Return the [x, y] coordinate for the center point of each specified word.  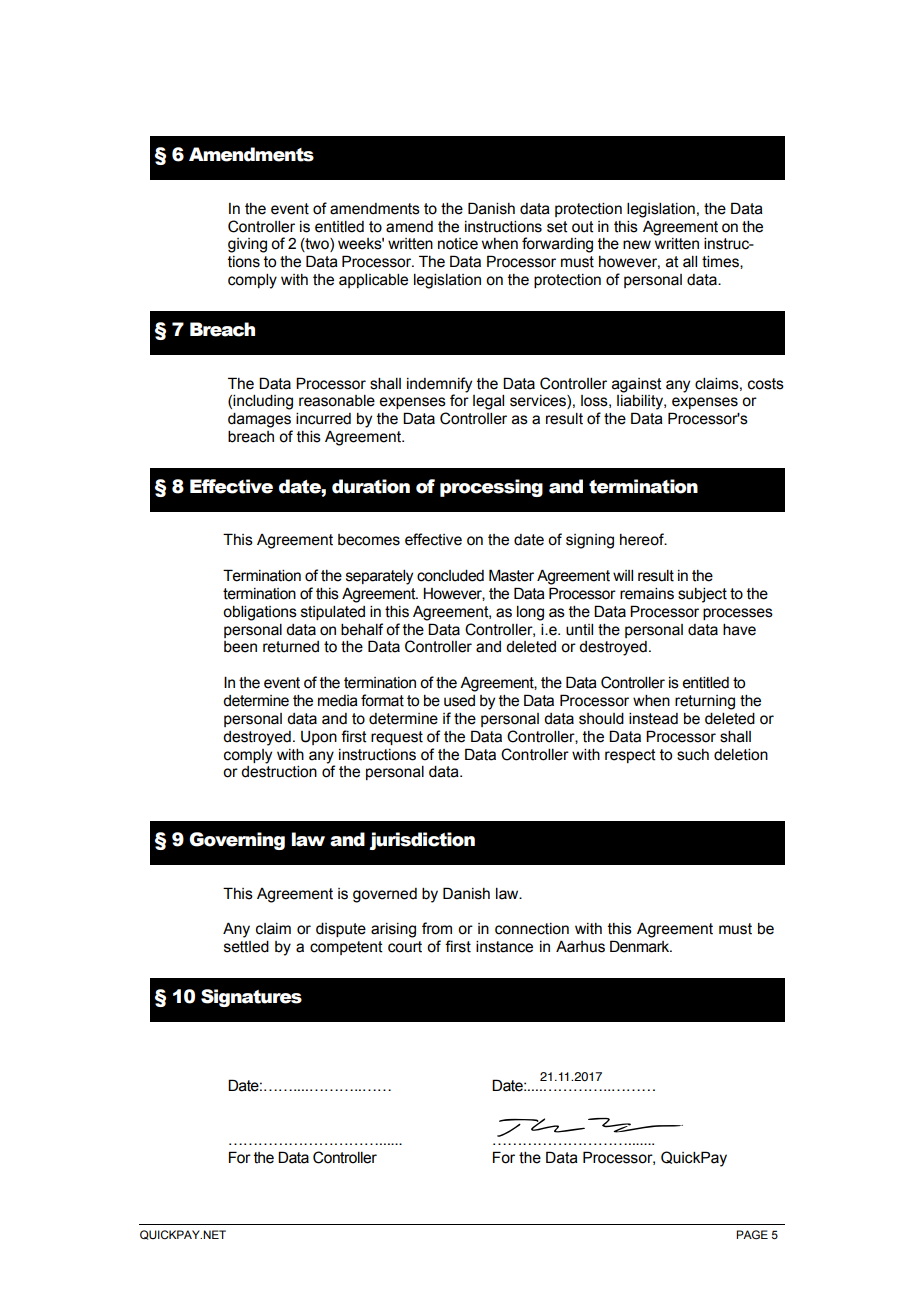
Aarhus [580, 946]
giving [247, 245]
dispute [341, 930]
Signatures [251, 998]
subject [702, 595]
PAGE [752, 1234]
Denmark [641, 946]
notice [458, 244]
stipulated [333, 613]
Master [511, 575]
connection [532, 929]
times [721, 262]
